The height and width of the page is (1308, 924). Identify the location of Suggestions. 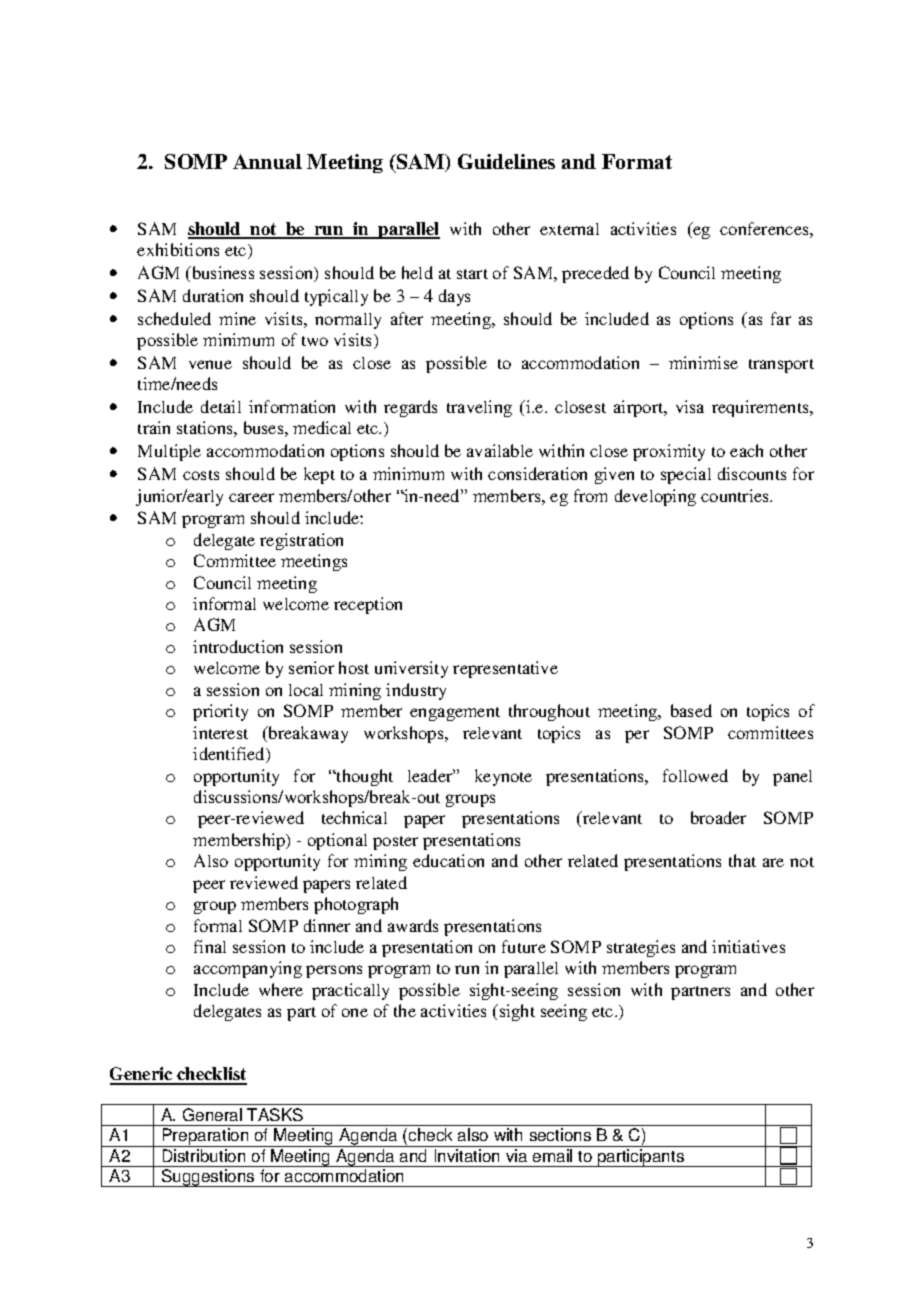
(208, 1178).
